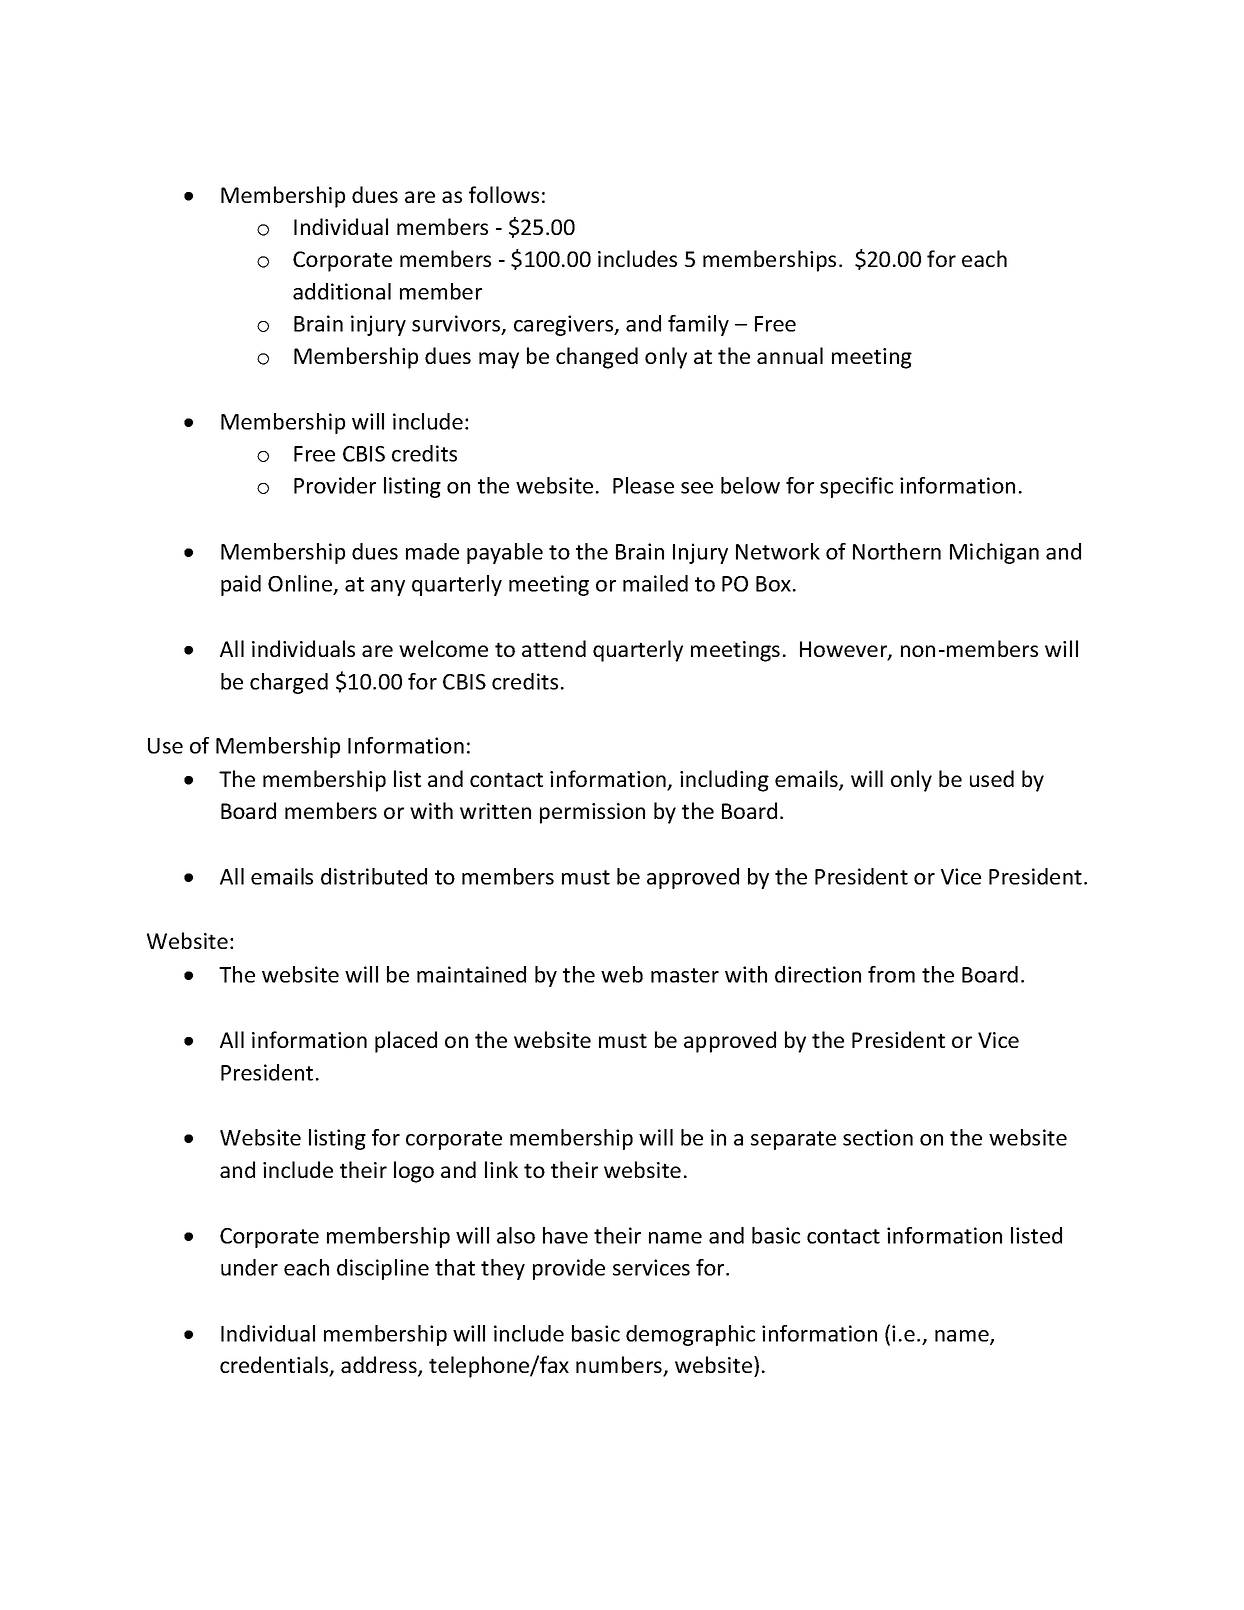  What do you see at coordinates (504, 194) in the screenshot?
I see `follows` at bounding box center [504, 194].
